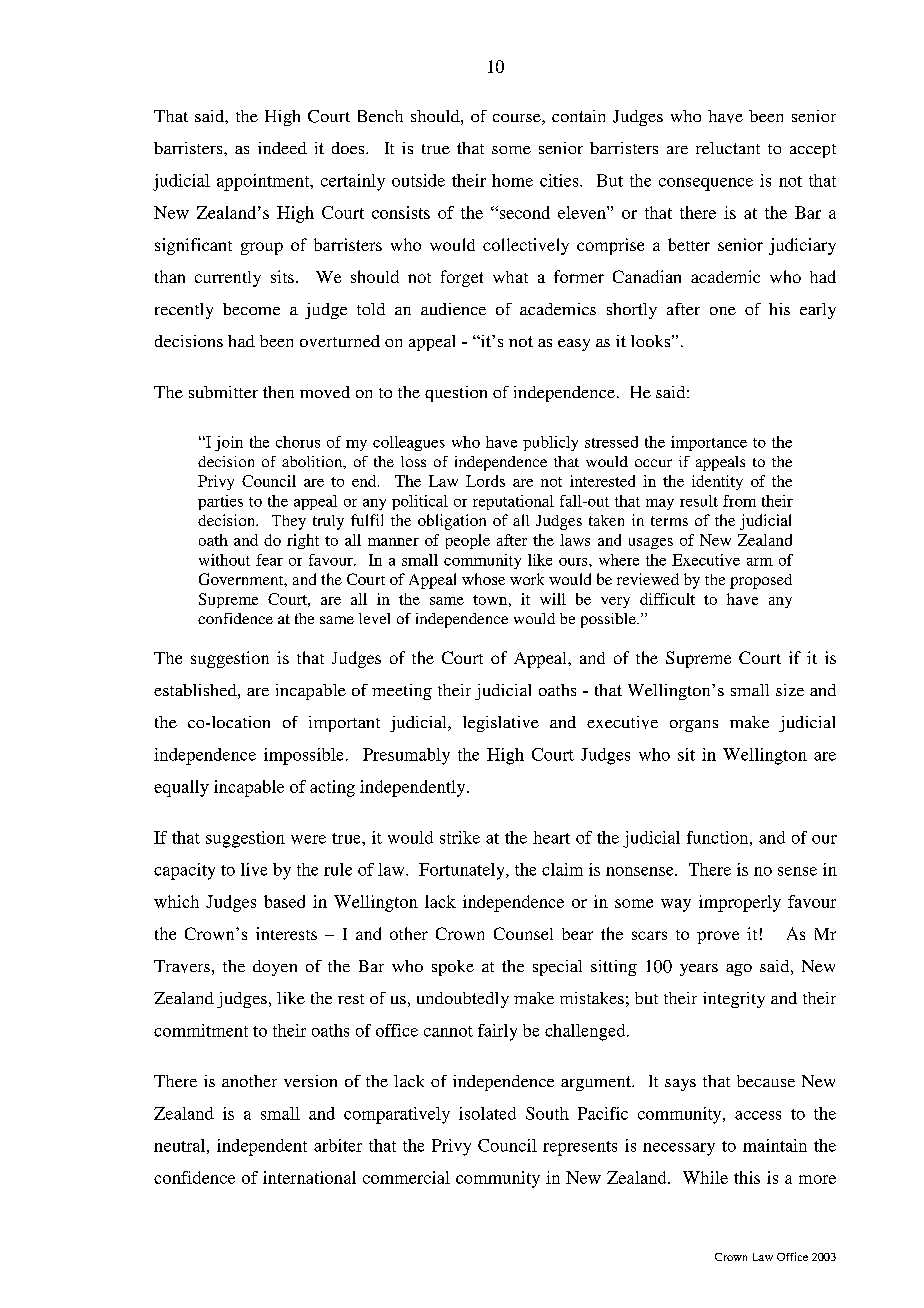  What do you see at coordinates (717, 482) in the image?
I see `identity` at bounding box center [717, 482].
